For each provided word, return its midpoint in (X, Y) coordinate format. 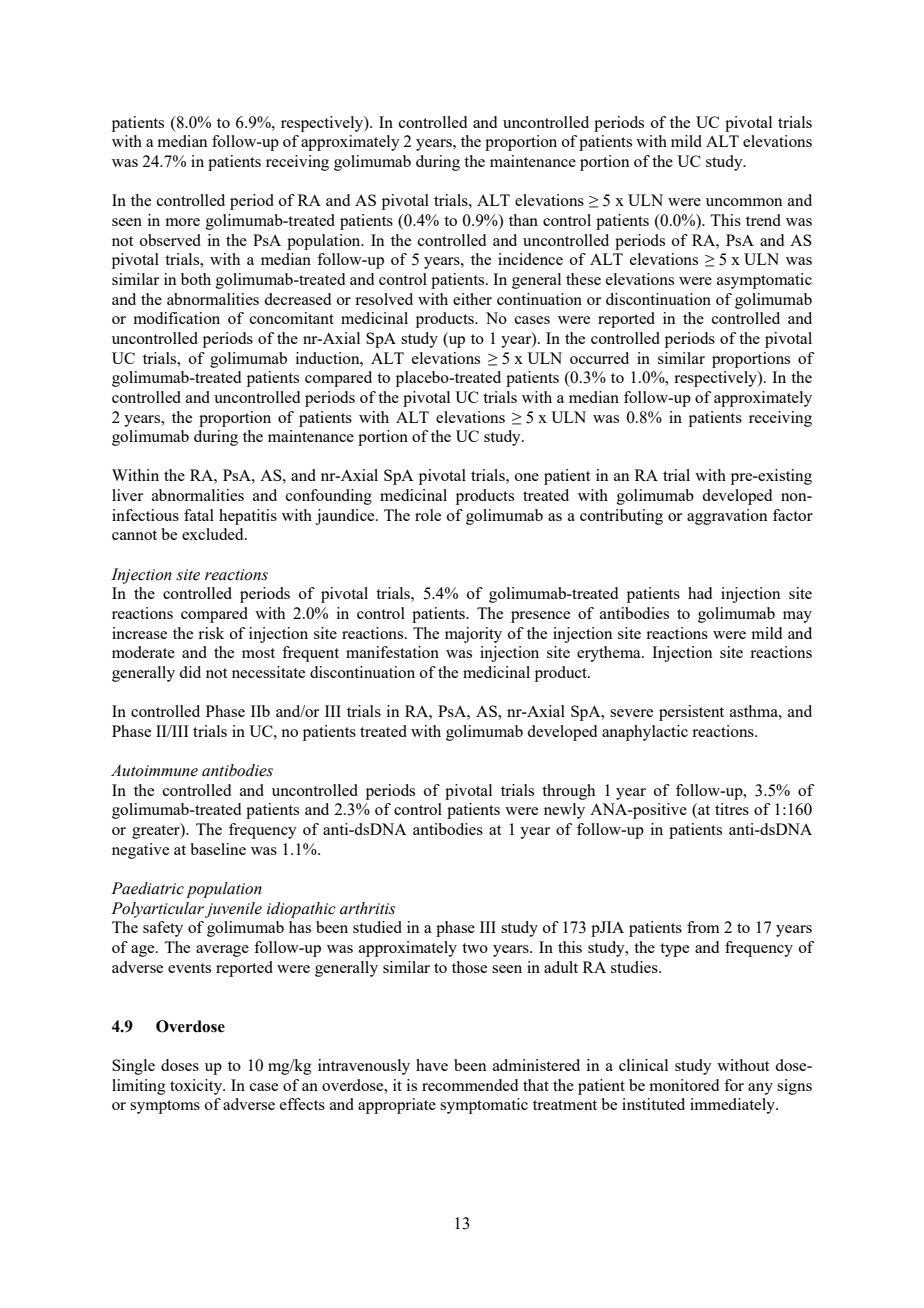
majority (473, 635)
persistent (691, 713)
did (190, 672)
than (523, 220)
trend (763, 220)
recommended (470, 1085)
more (182, 222)
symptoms (165, 1107)
